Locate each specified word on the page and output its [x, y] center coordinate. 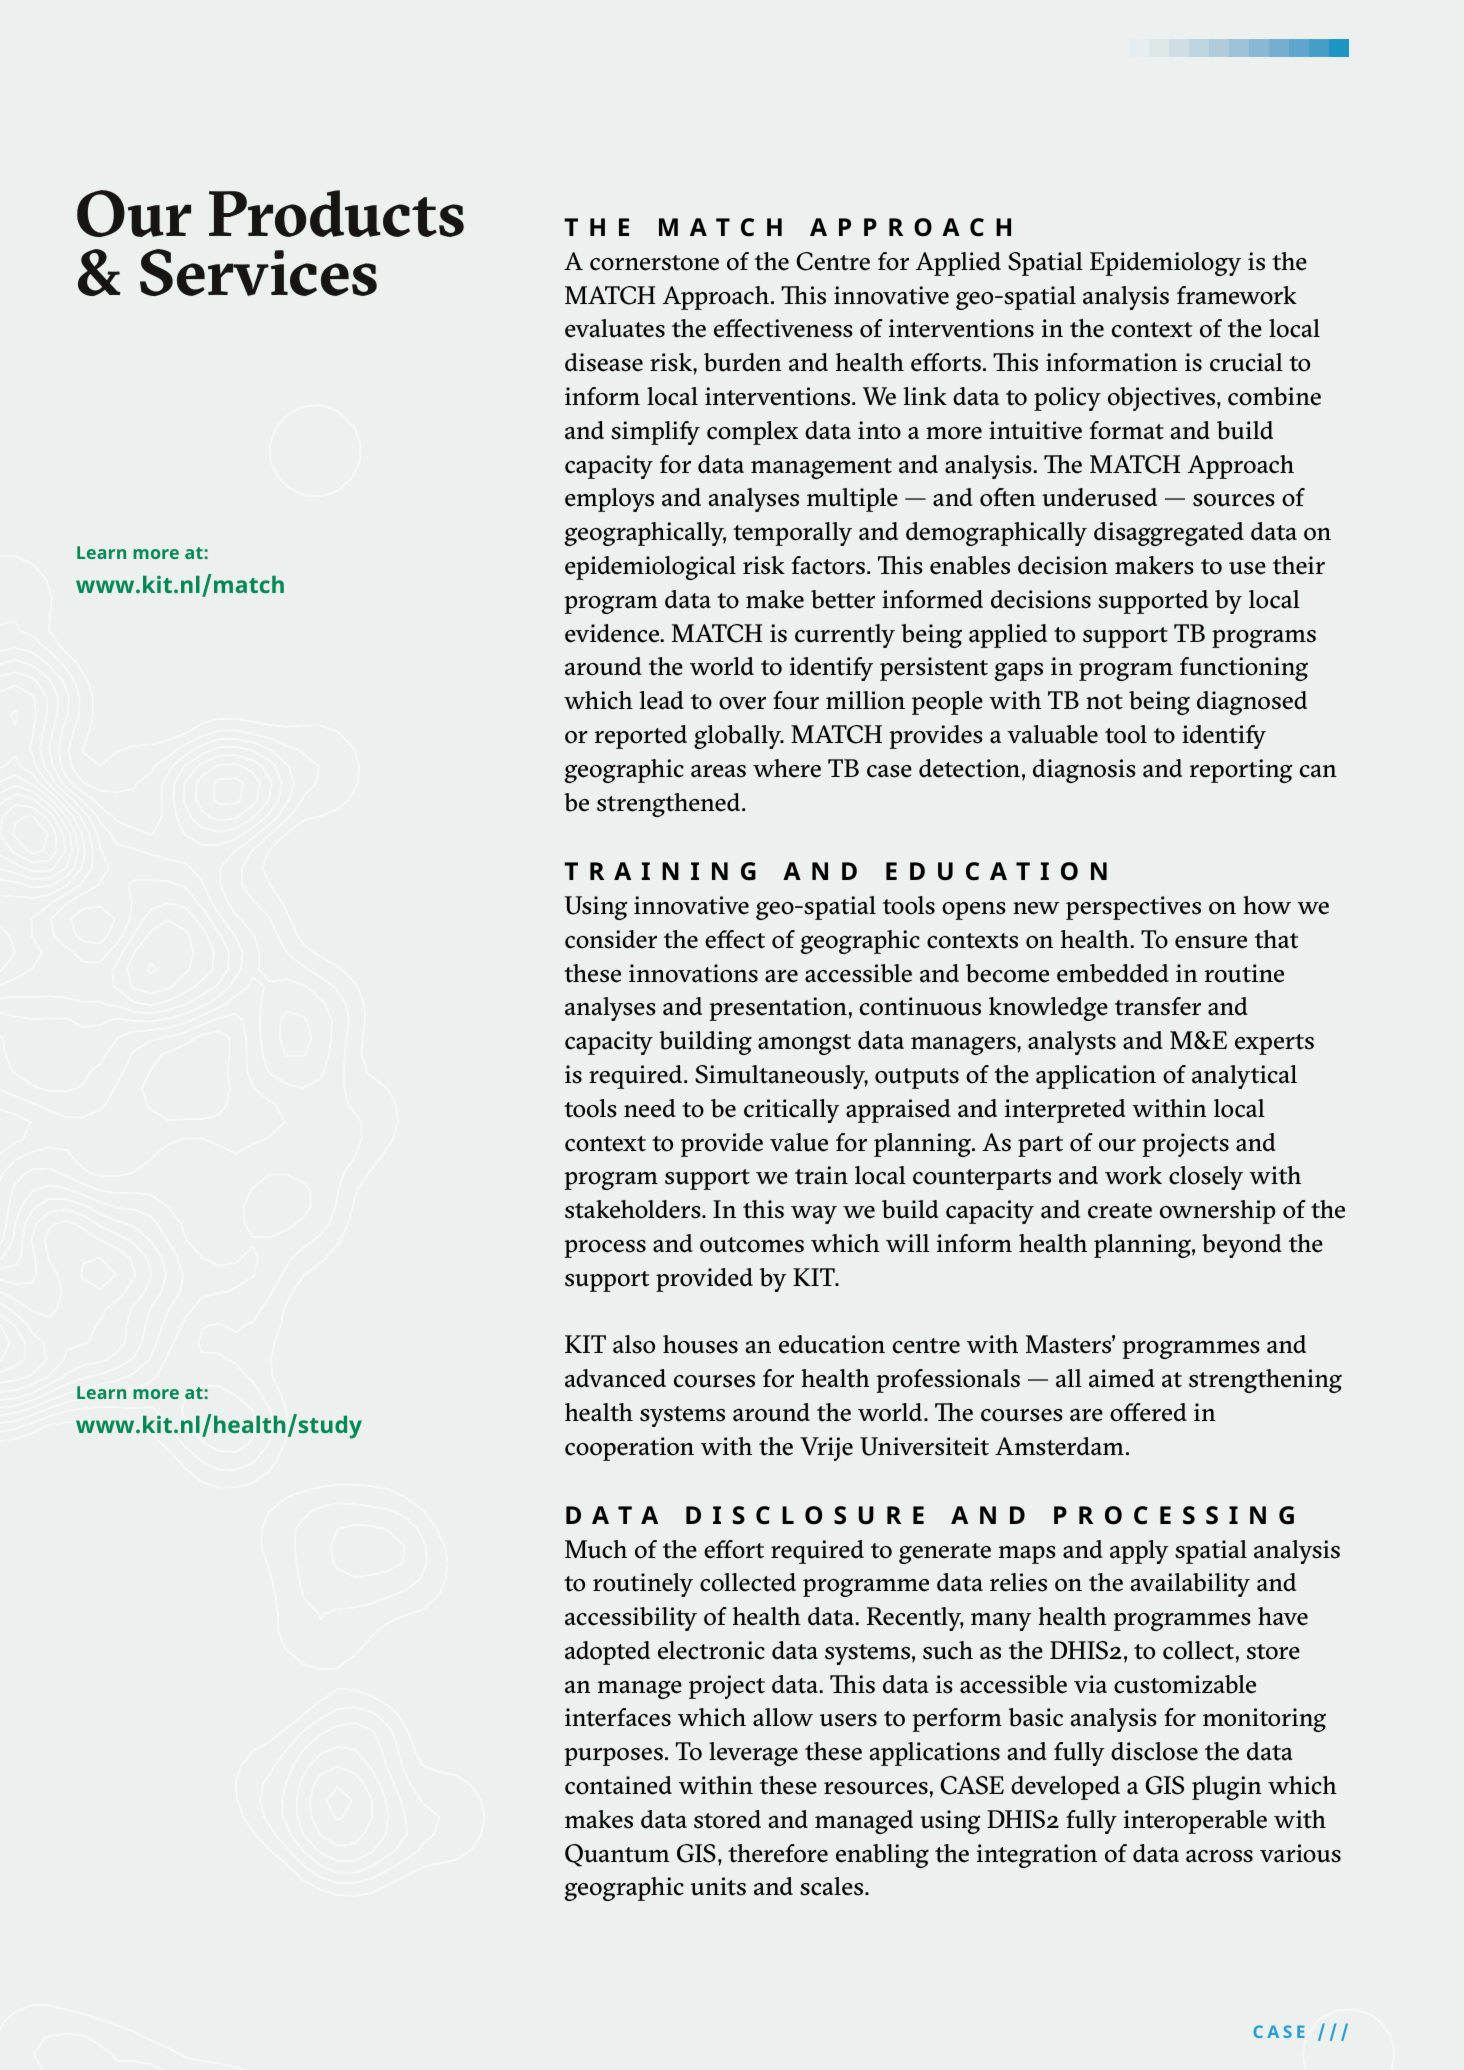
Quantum [617, 1855]
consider [611, 939]
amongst [804, 1044]
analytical [1244, 1077]
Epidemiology [1165, 264]
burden [743, 362]
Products [336, 213]
